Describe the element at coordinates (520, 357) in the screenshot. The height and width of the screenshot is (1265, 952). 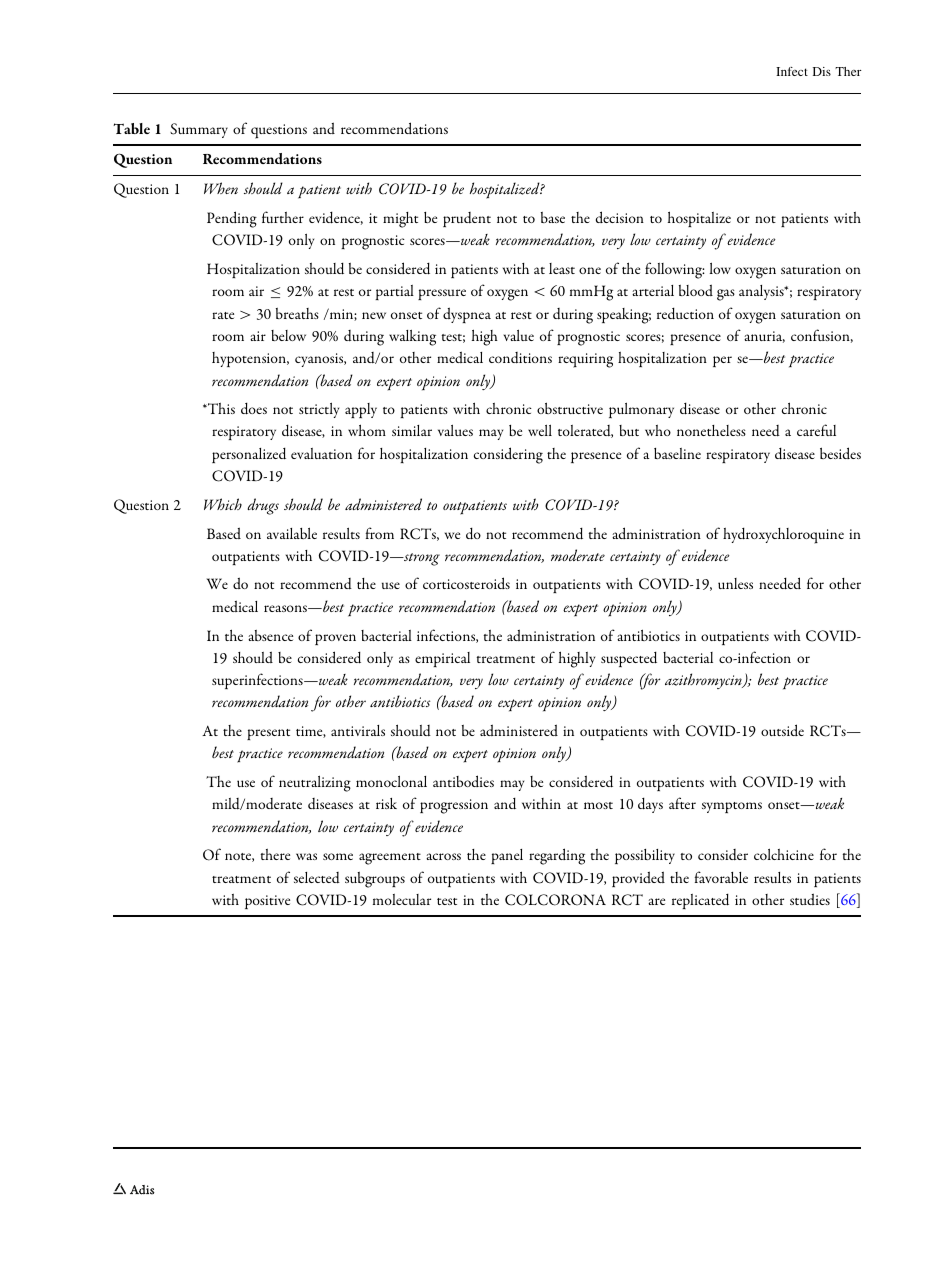
I see `conditions` at that location.
